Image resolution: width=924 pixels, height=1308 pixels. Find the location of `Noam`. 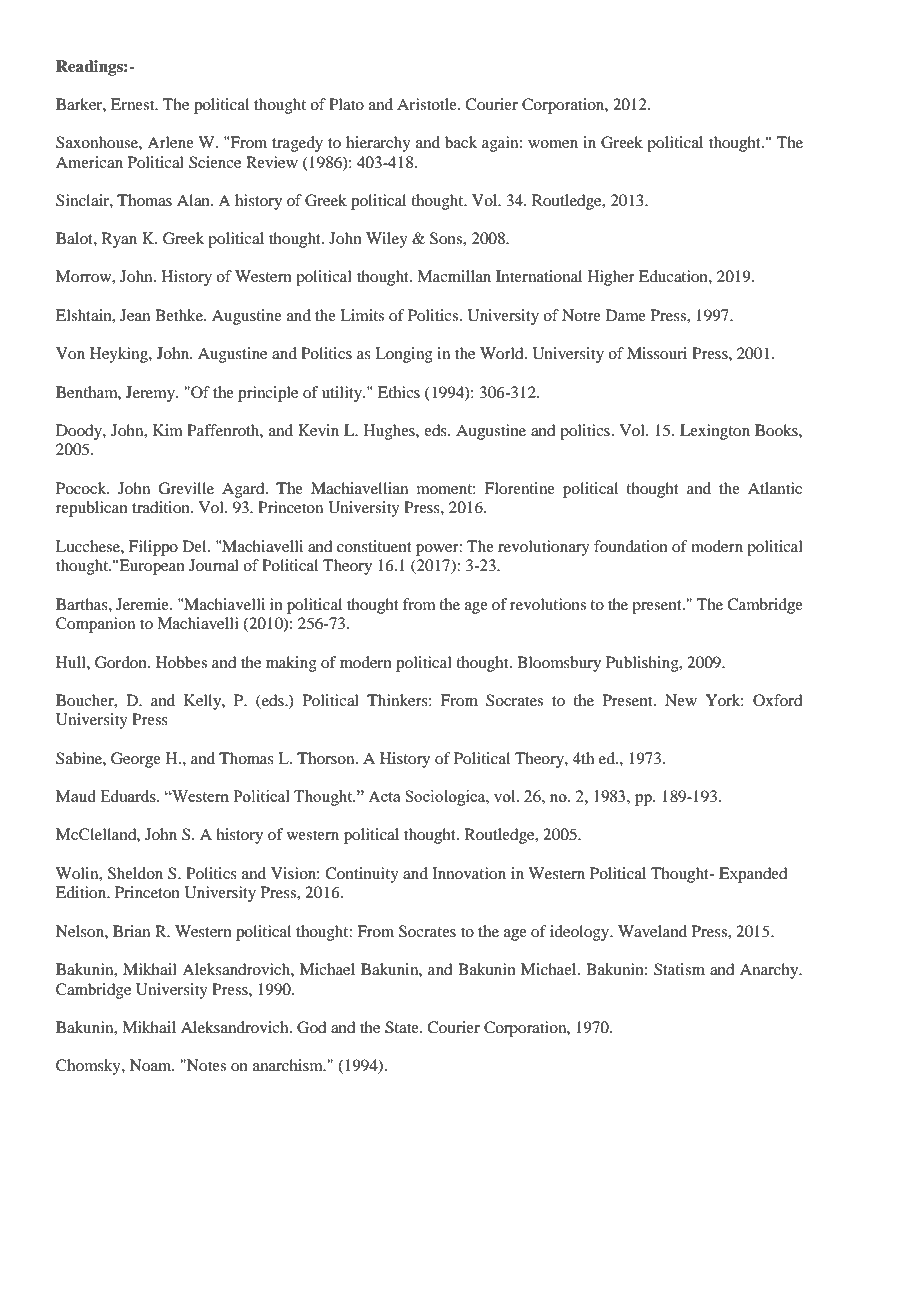

Noam is located at coordinates (152, 1065).
